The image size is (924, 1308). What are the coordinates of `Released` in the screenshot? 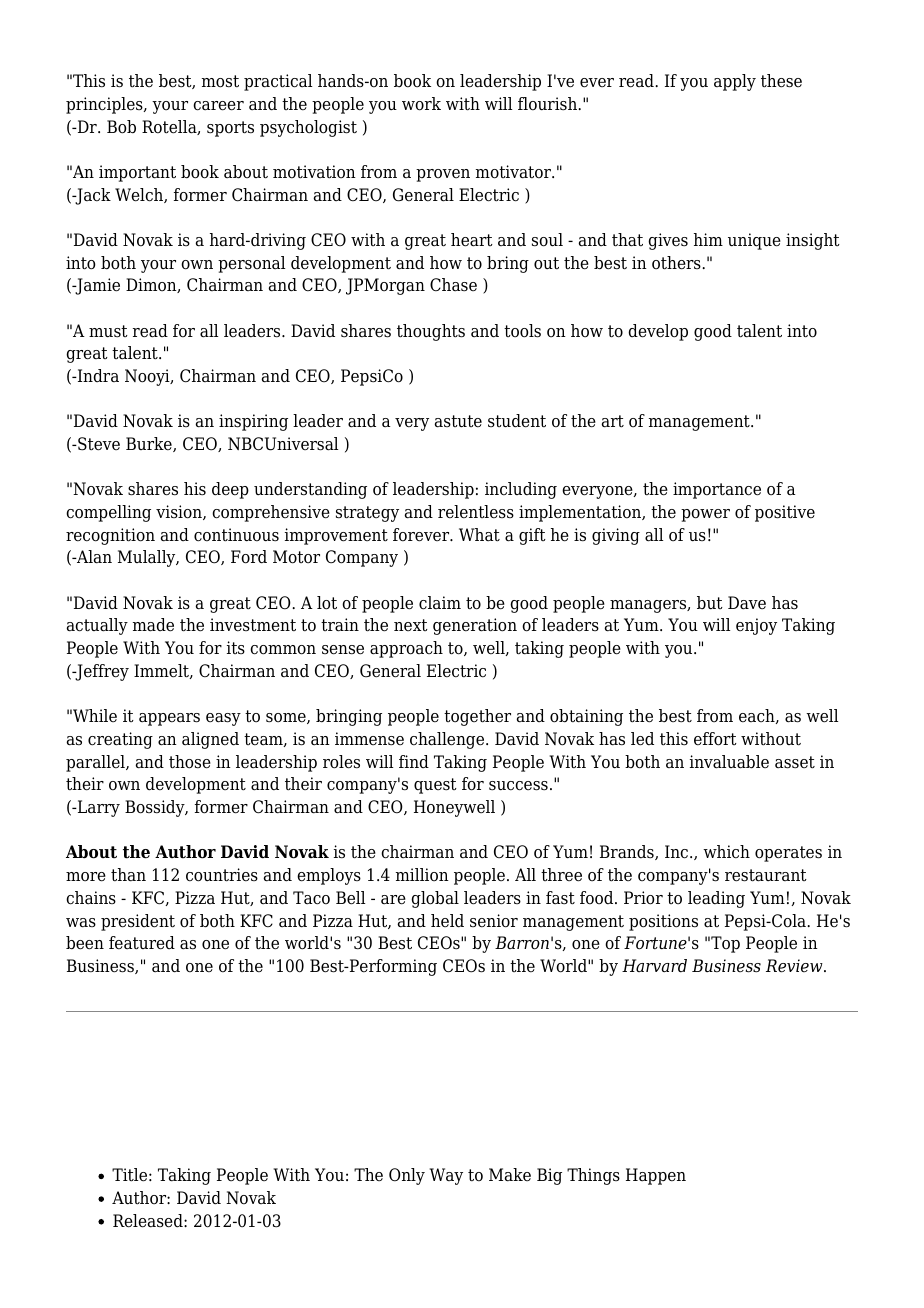 It's located at (149, 1221).
